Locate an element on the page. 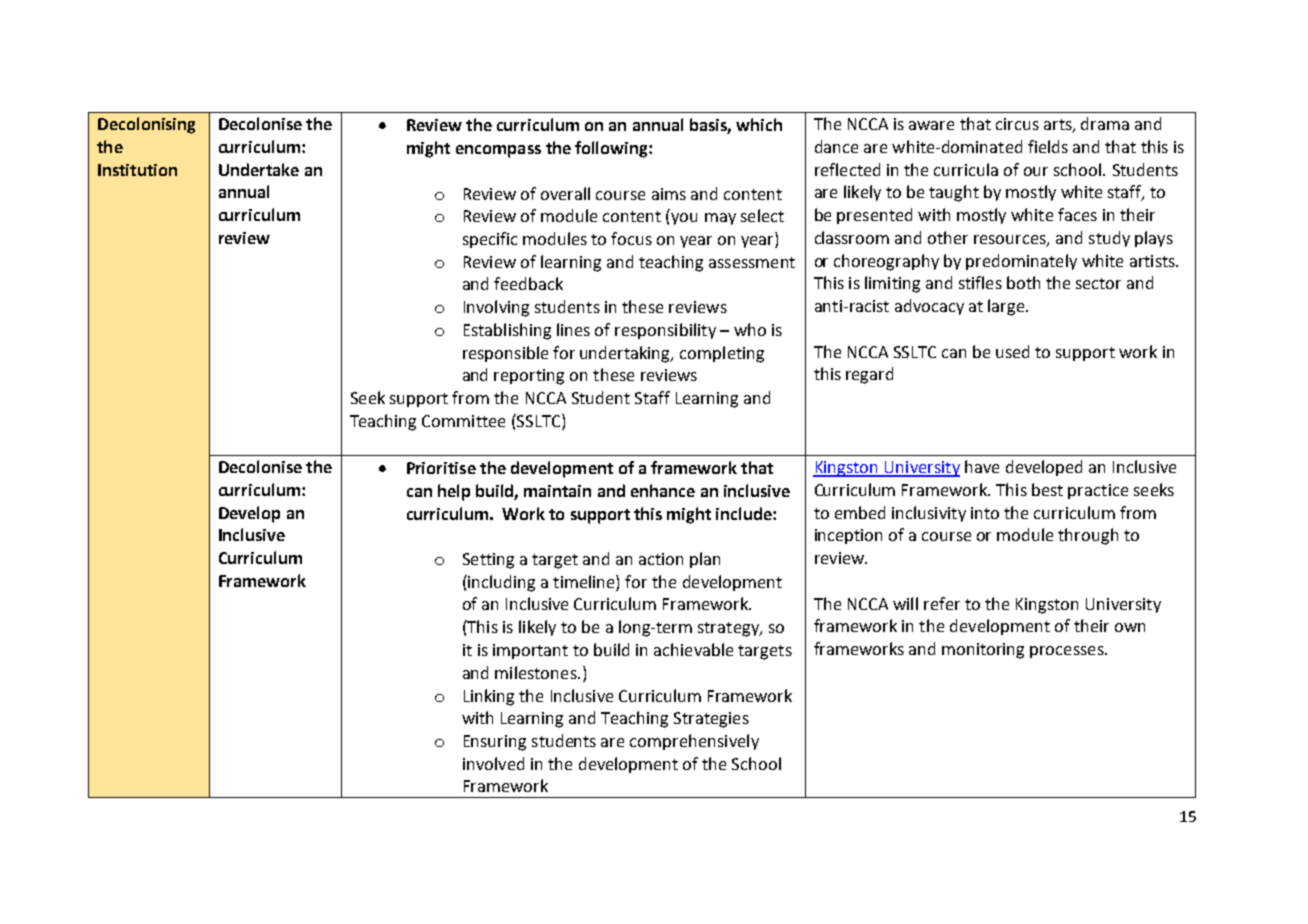 This image has height=924, width=1308. following is located at coordinates (612, 149).
